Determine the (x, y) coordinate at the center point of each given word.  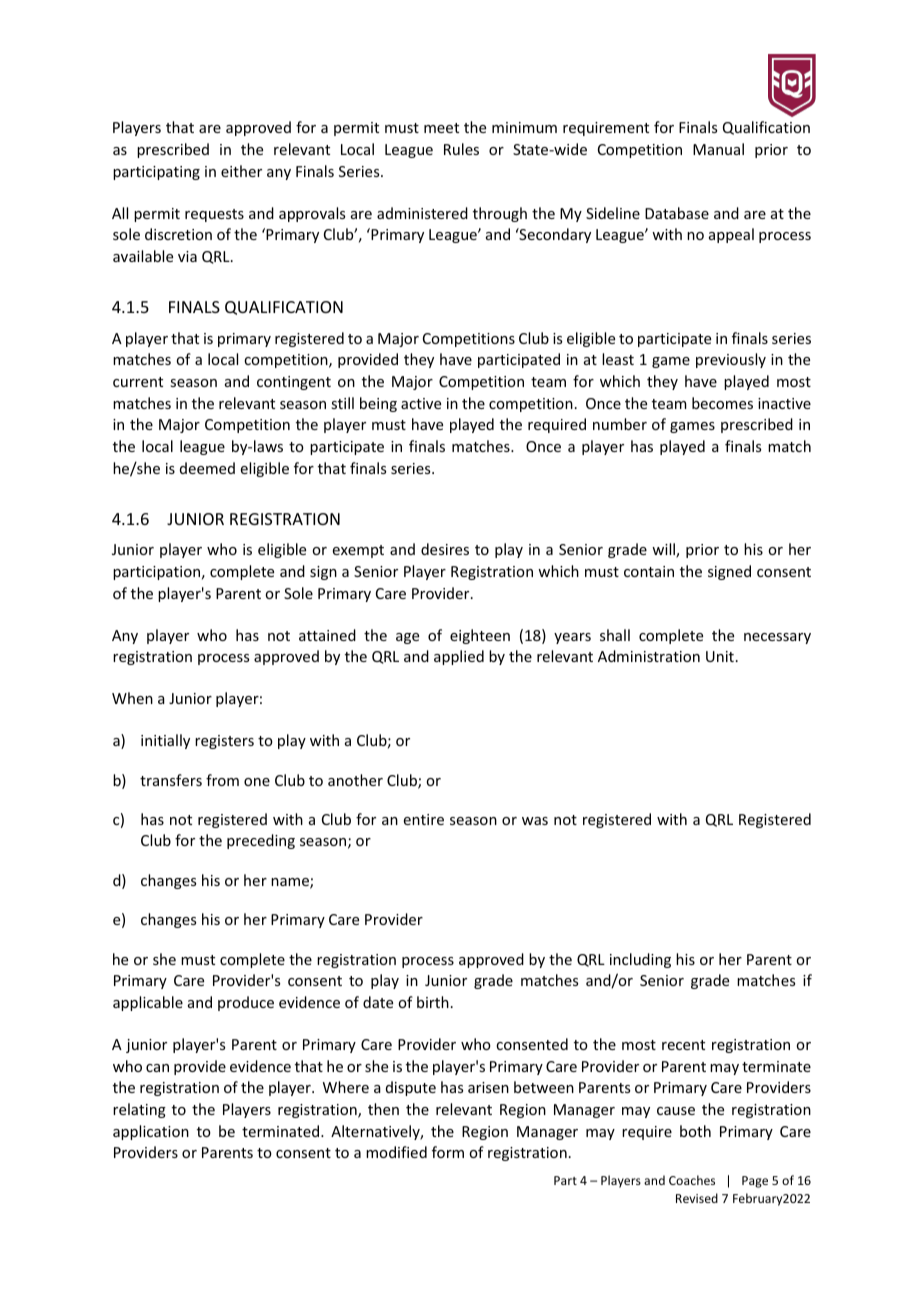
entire (424, 819)
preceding (261, 841)
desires (445, 549)
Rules (461, 149)
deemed (207, 468)
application (151, 1132)
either (241, 171)
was (535, 821)
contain (649, 571)
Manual (718, 149)
